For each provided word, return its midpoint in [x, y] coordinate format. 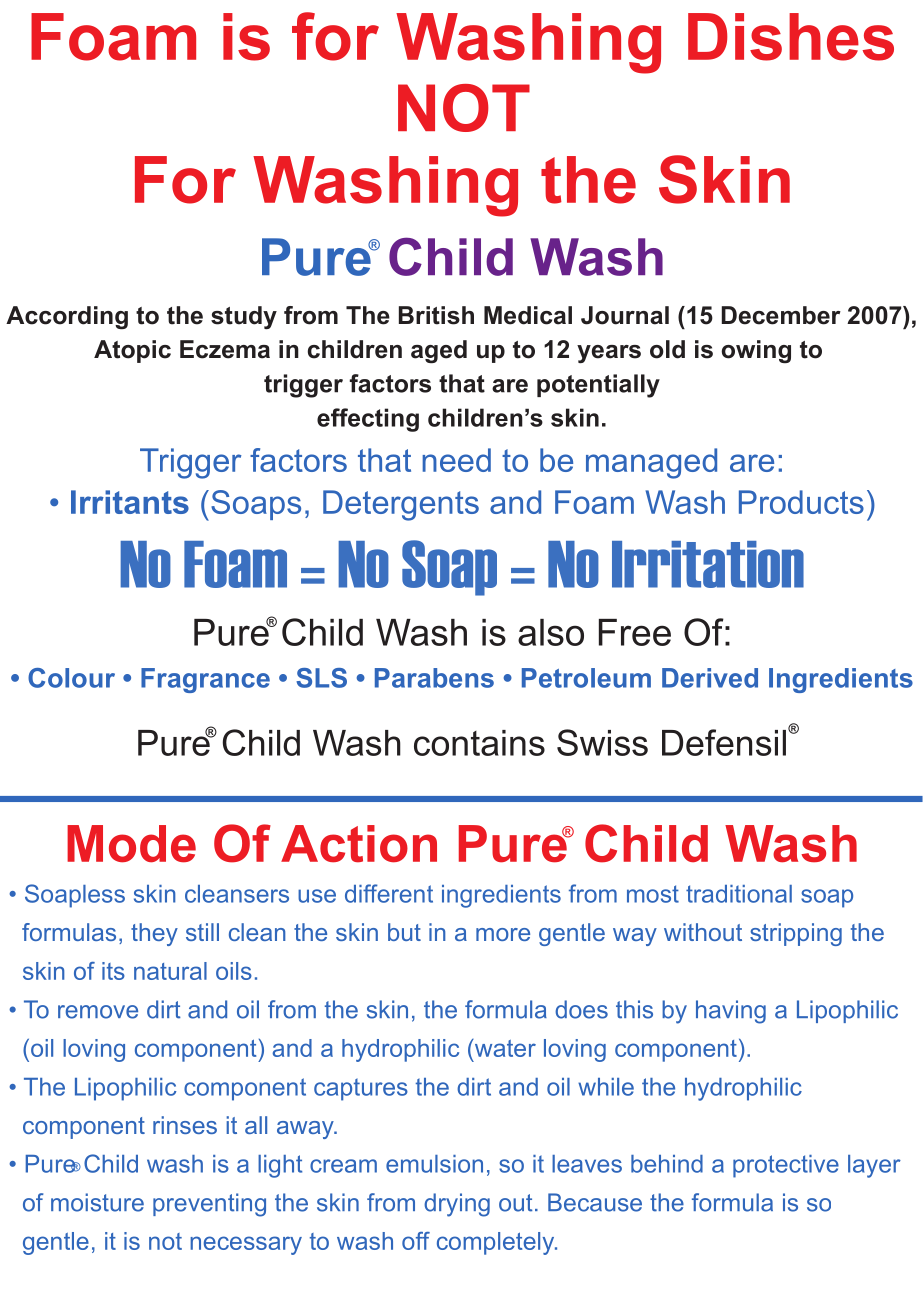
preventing [209, 1205]
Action [359, 844]
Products [801, 502]
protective [786, 1166]
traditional [739, 894]
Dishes [791, 37]
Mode [131, 844]
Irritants [130, 502]
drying [457, 1205]
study [244, 317]
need [456, 460]
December [781, 315]
